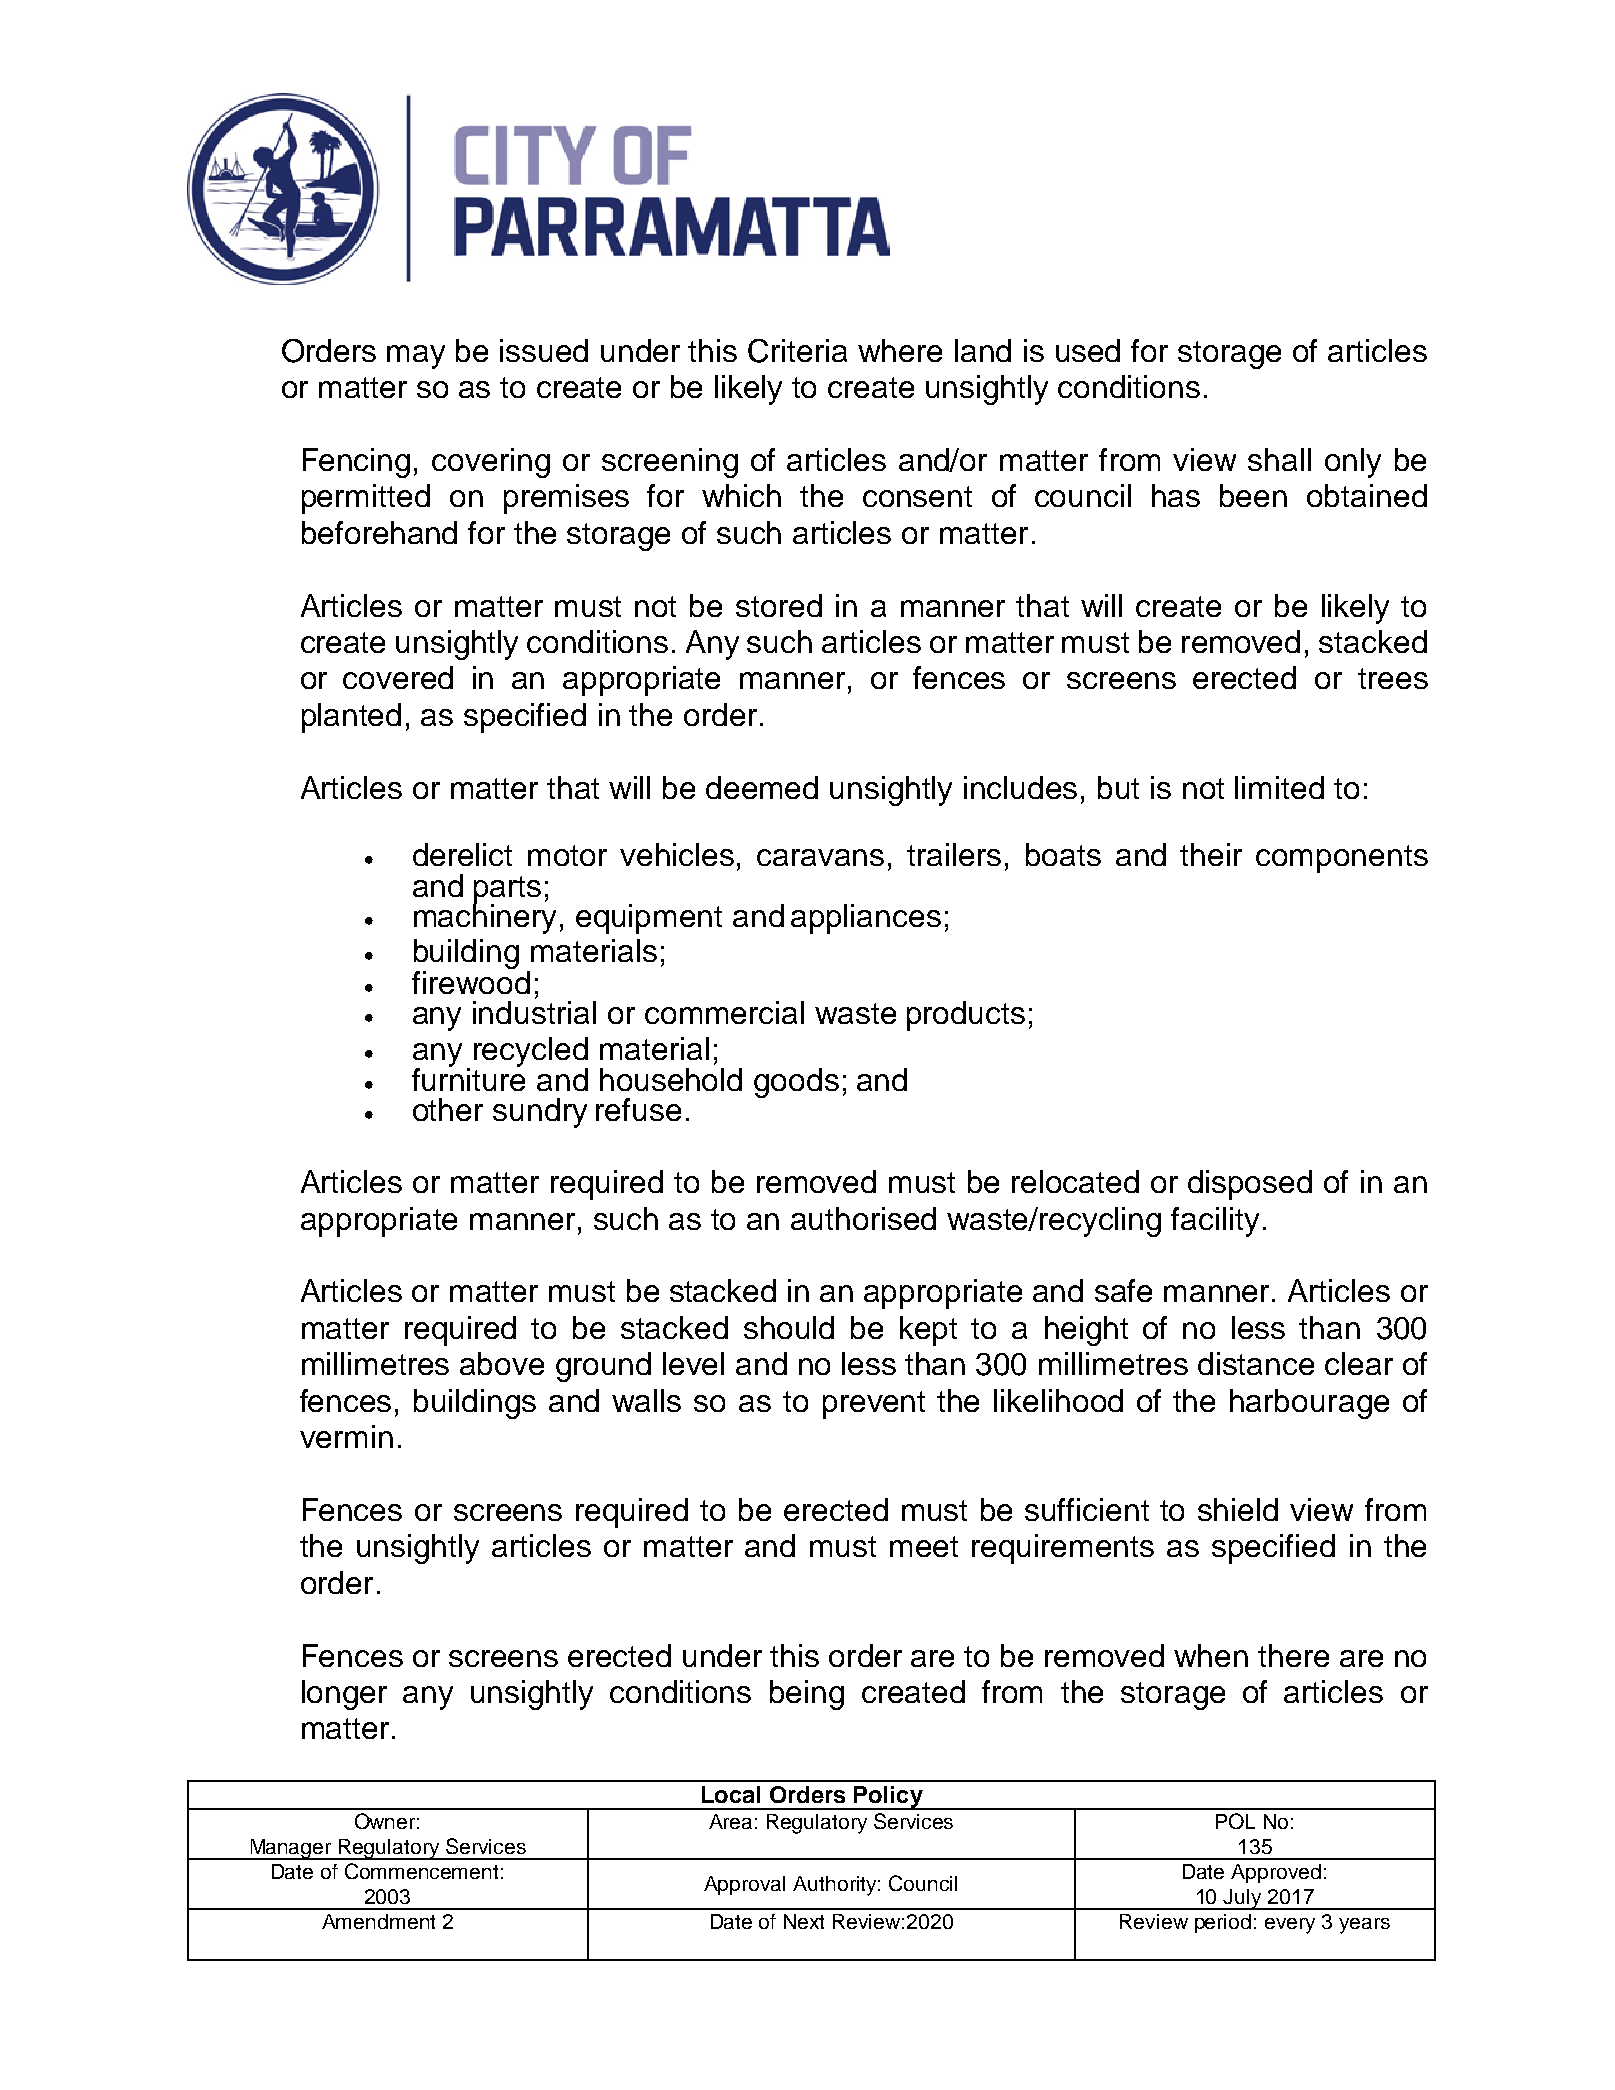 This screenshot has width=1615, height=2090. I want to click on shall, so click(1279, 459).
